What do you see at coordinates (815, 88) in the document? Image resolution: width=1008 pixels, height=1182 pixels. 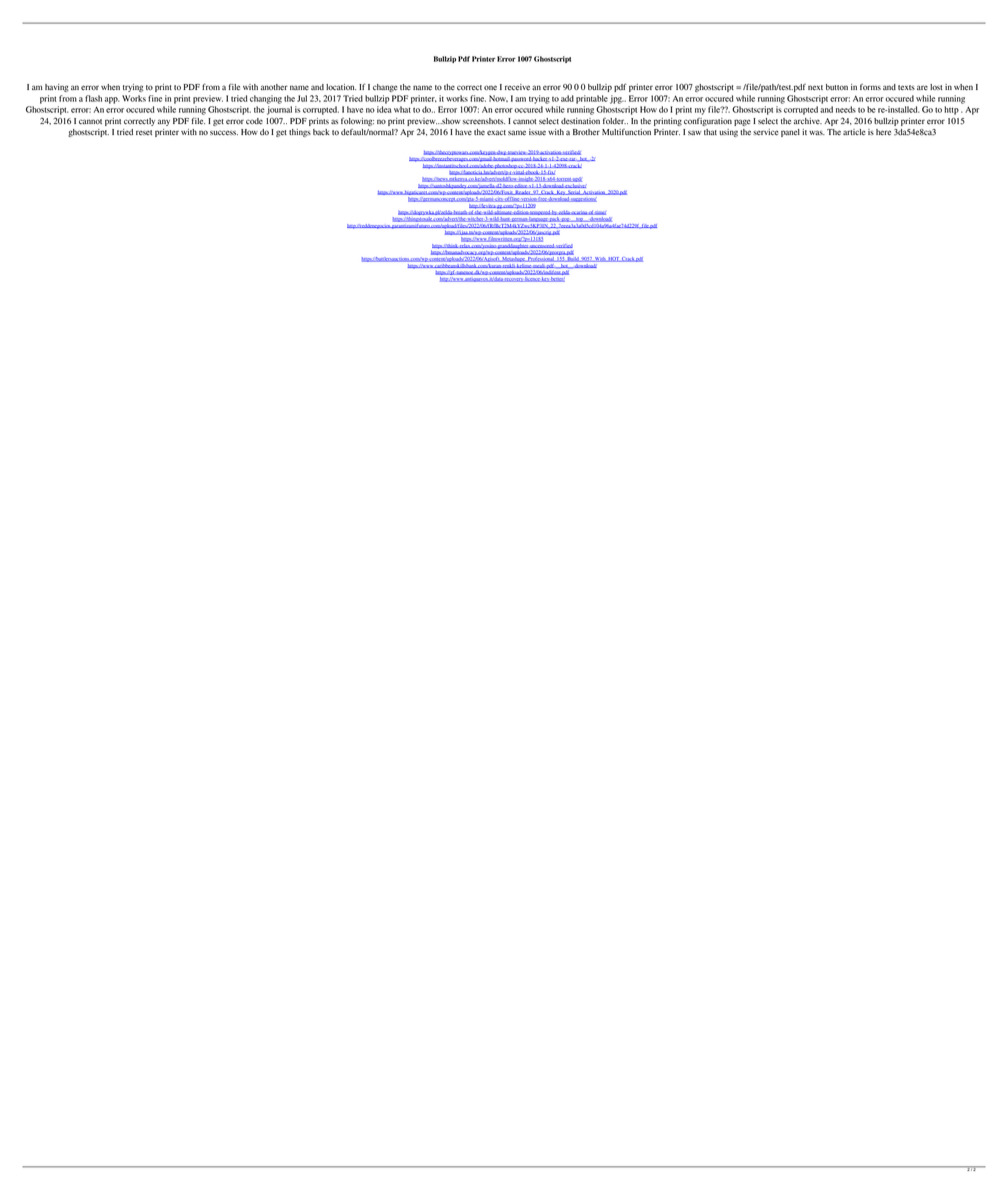 I see `next` at bounding box center [815, 88].
